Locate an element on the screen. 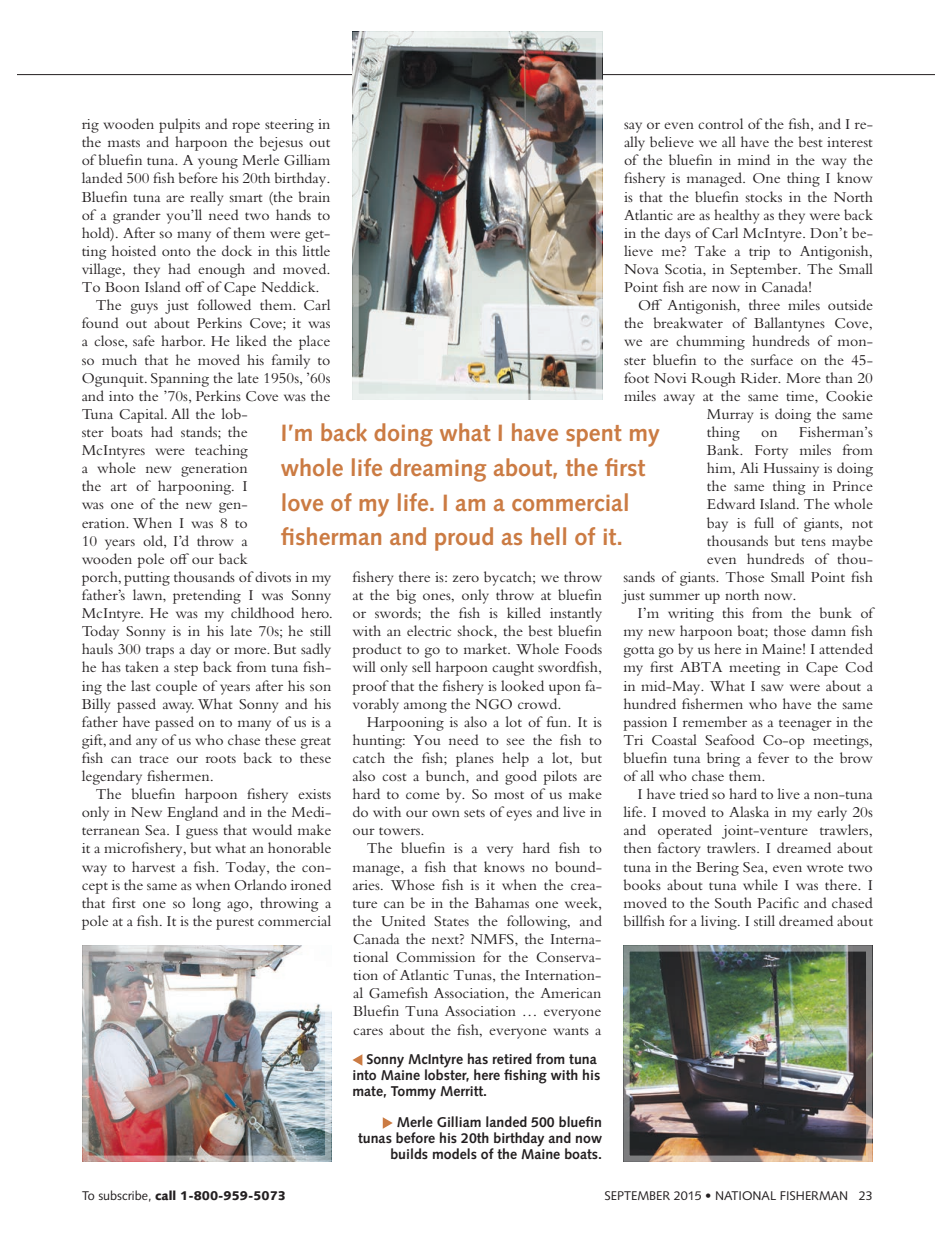  market is located at coordinates (486, 648).
